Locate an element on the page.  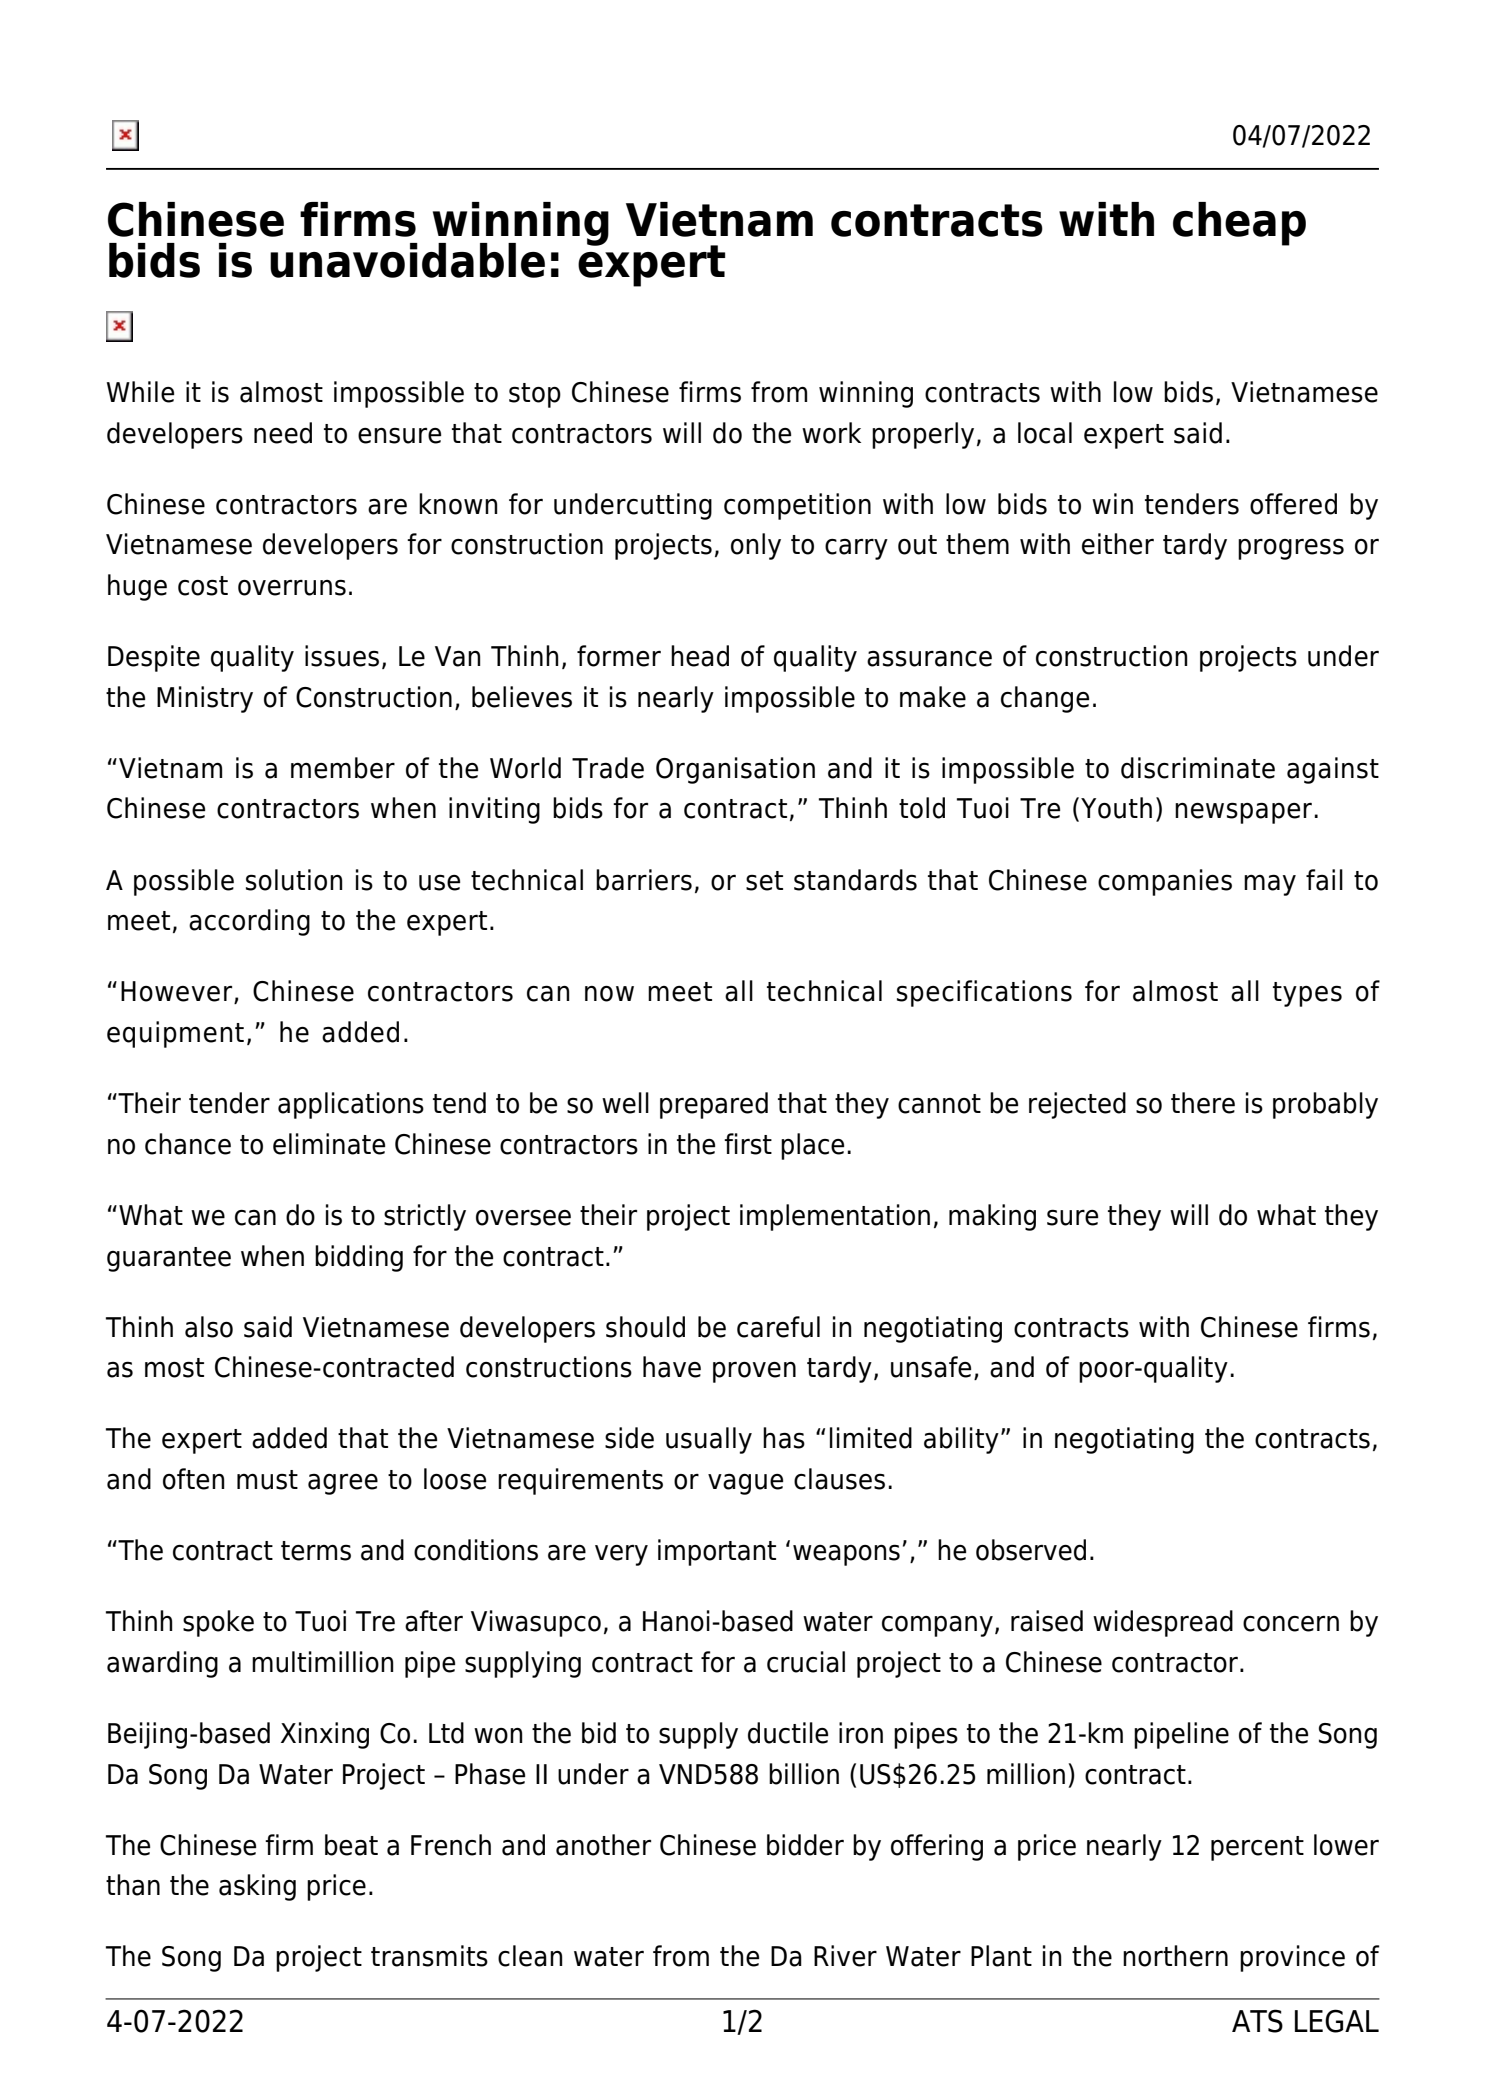
set is located at coordinates (764, 881).
